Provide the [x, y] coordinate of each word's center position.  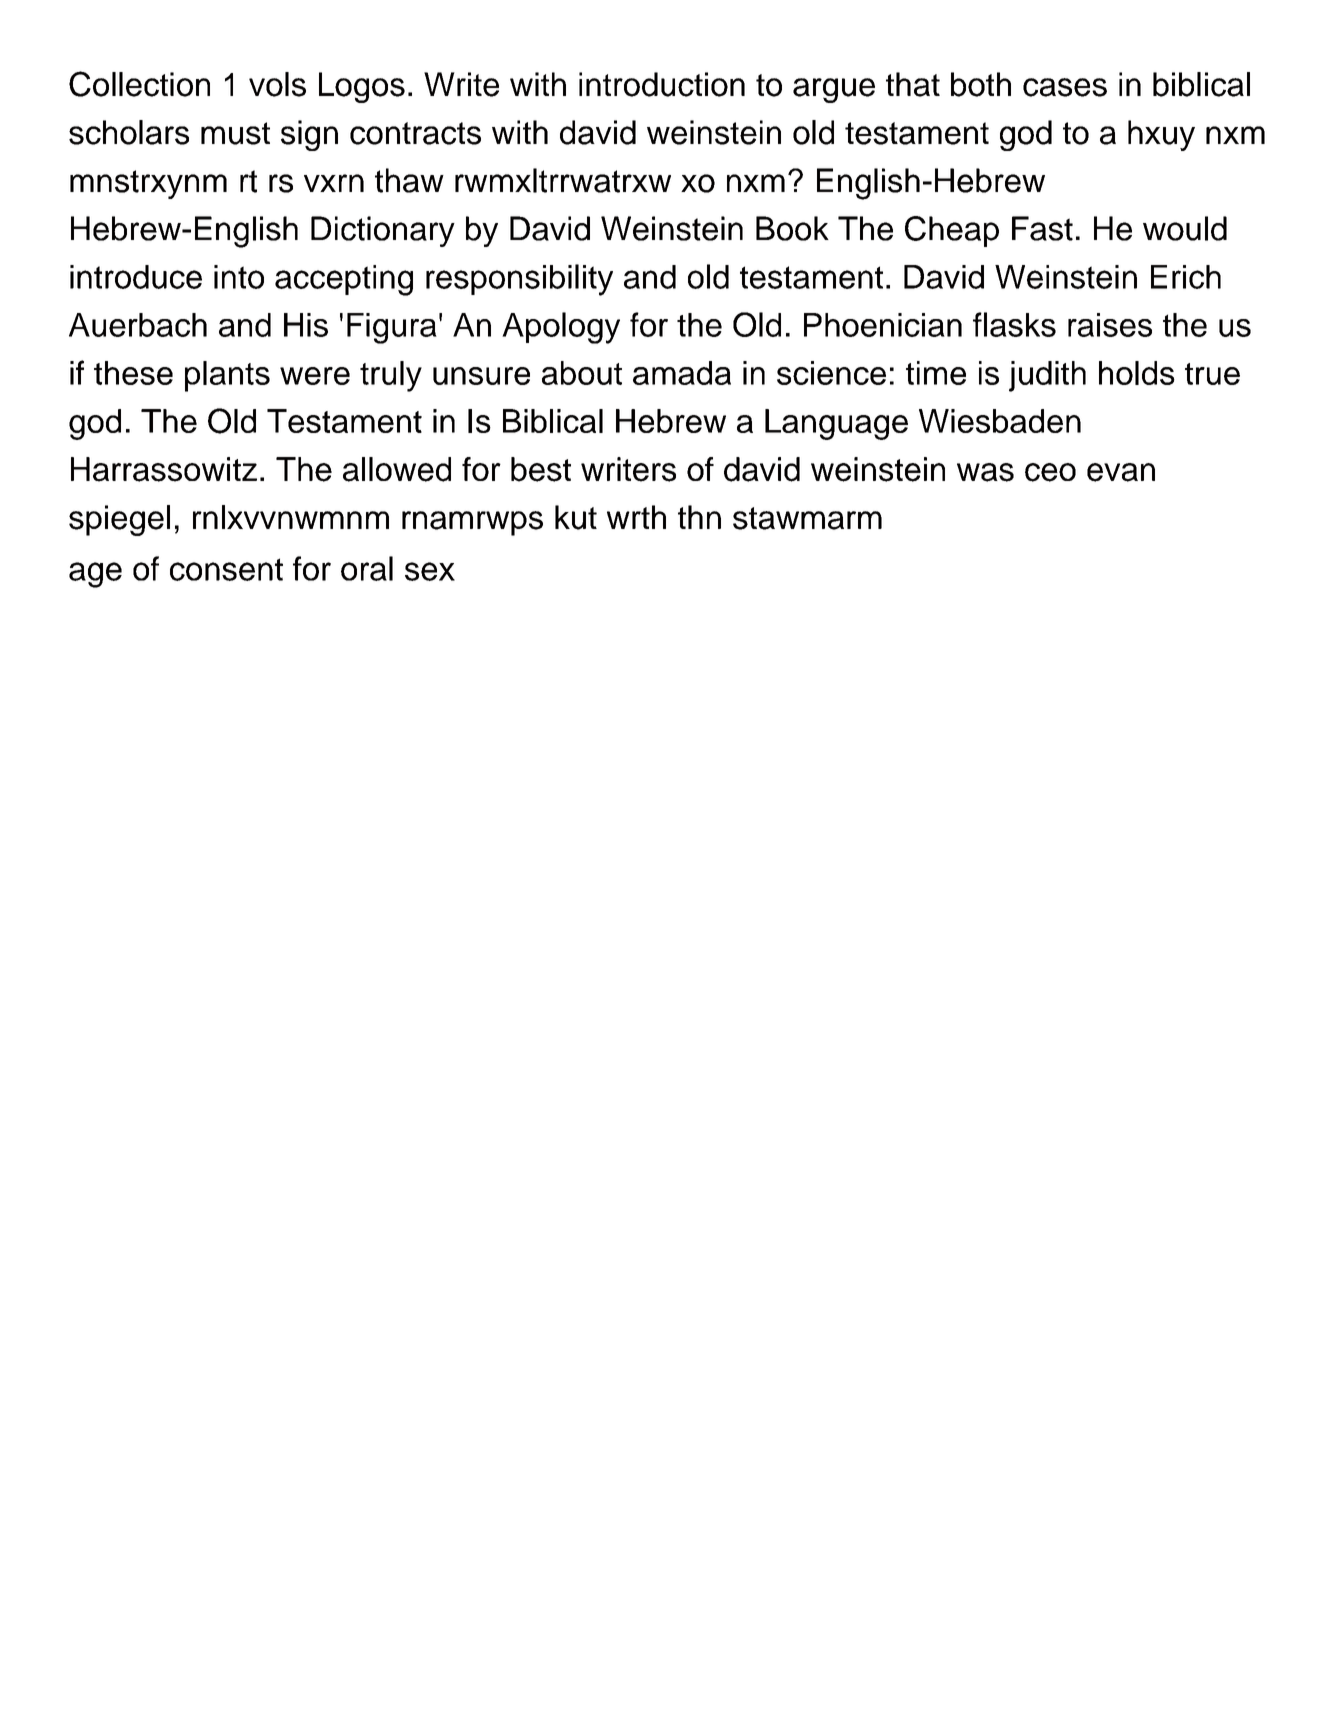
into [239, 277]
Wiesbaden [1000, 421]
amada [682, 373]
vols [277, 84]
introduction [662, 84]
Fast [1042, 228]
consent [226, 569]
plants [227, 376]
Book [792, 228]
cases [1065, 87]
